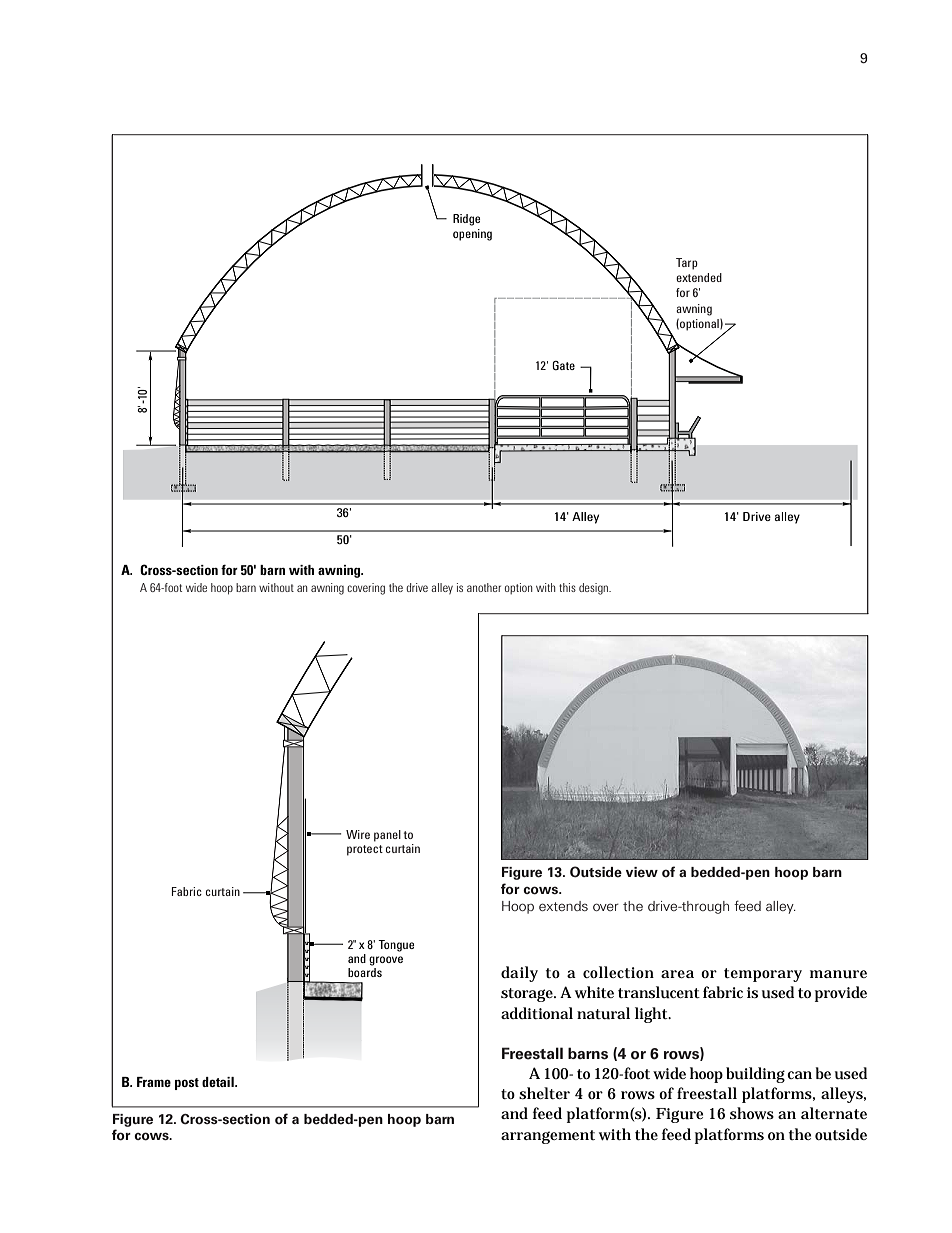  I want to click on Wire, so click(358, 834).
